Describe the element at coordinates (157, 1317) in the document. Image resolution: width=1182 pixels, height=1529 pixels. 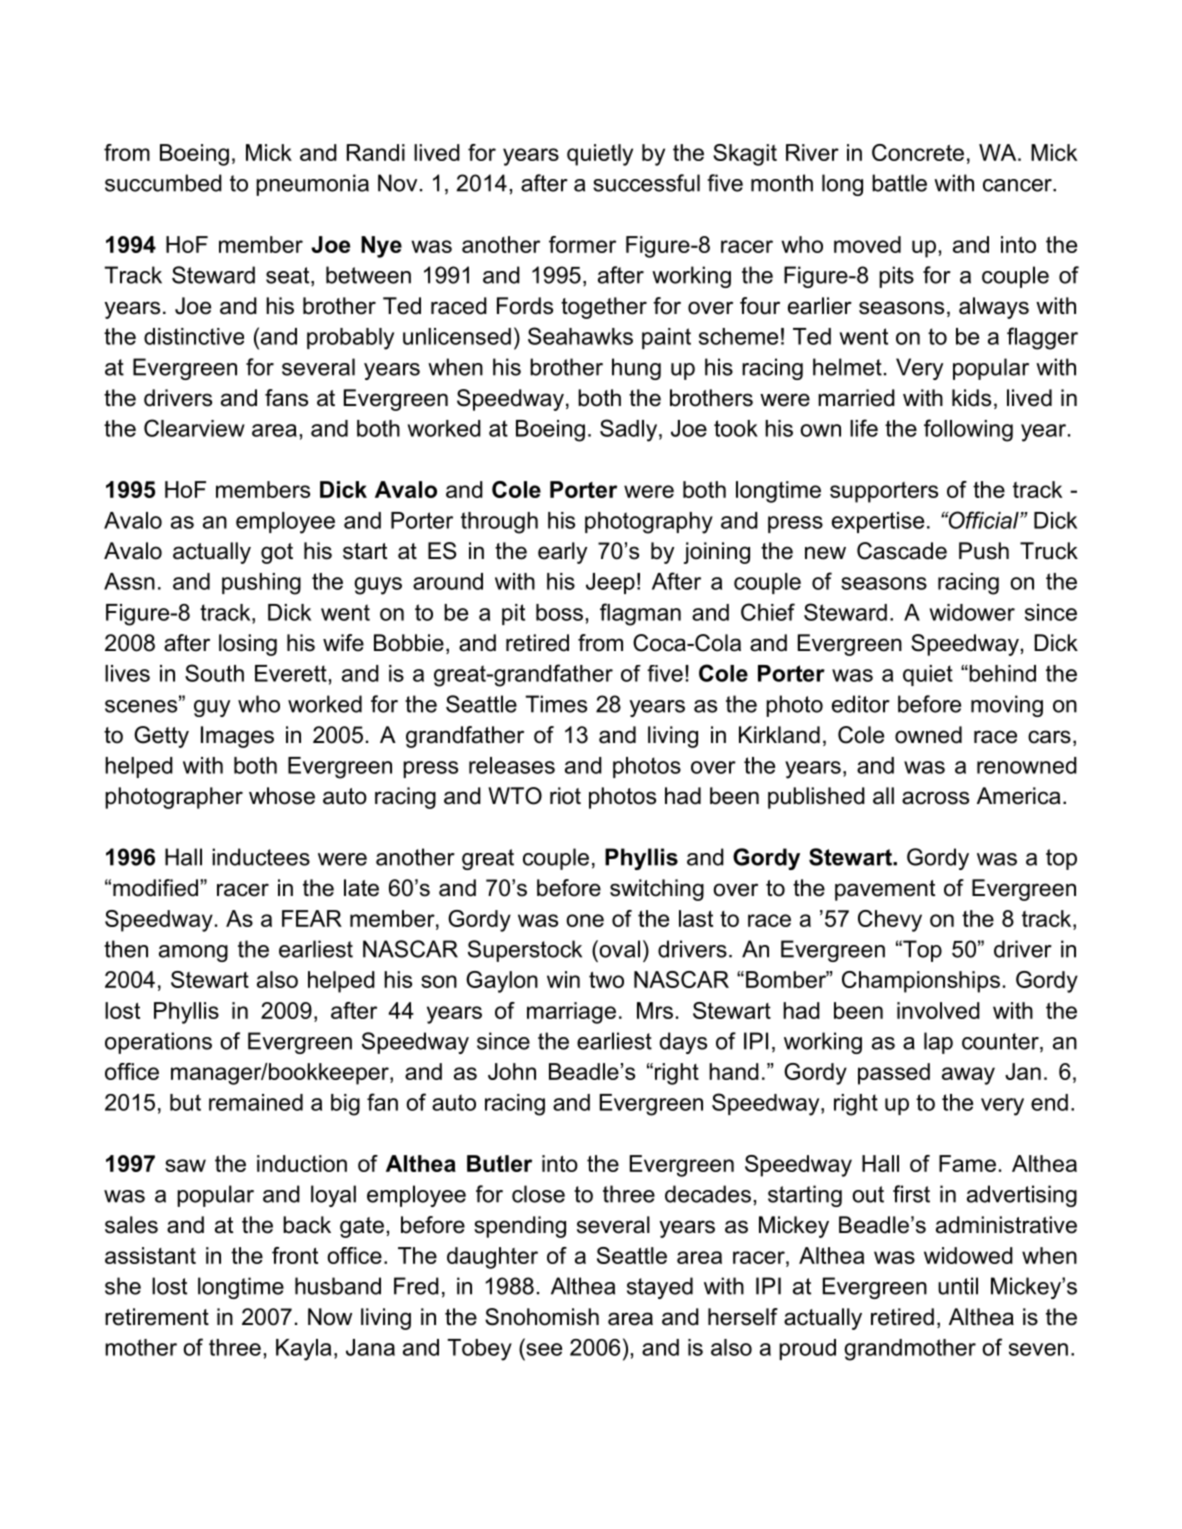
I see `retirement` at that location.
